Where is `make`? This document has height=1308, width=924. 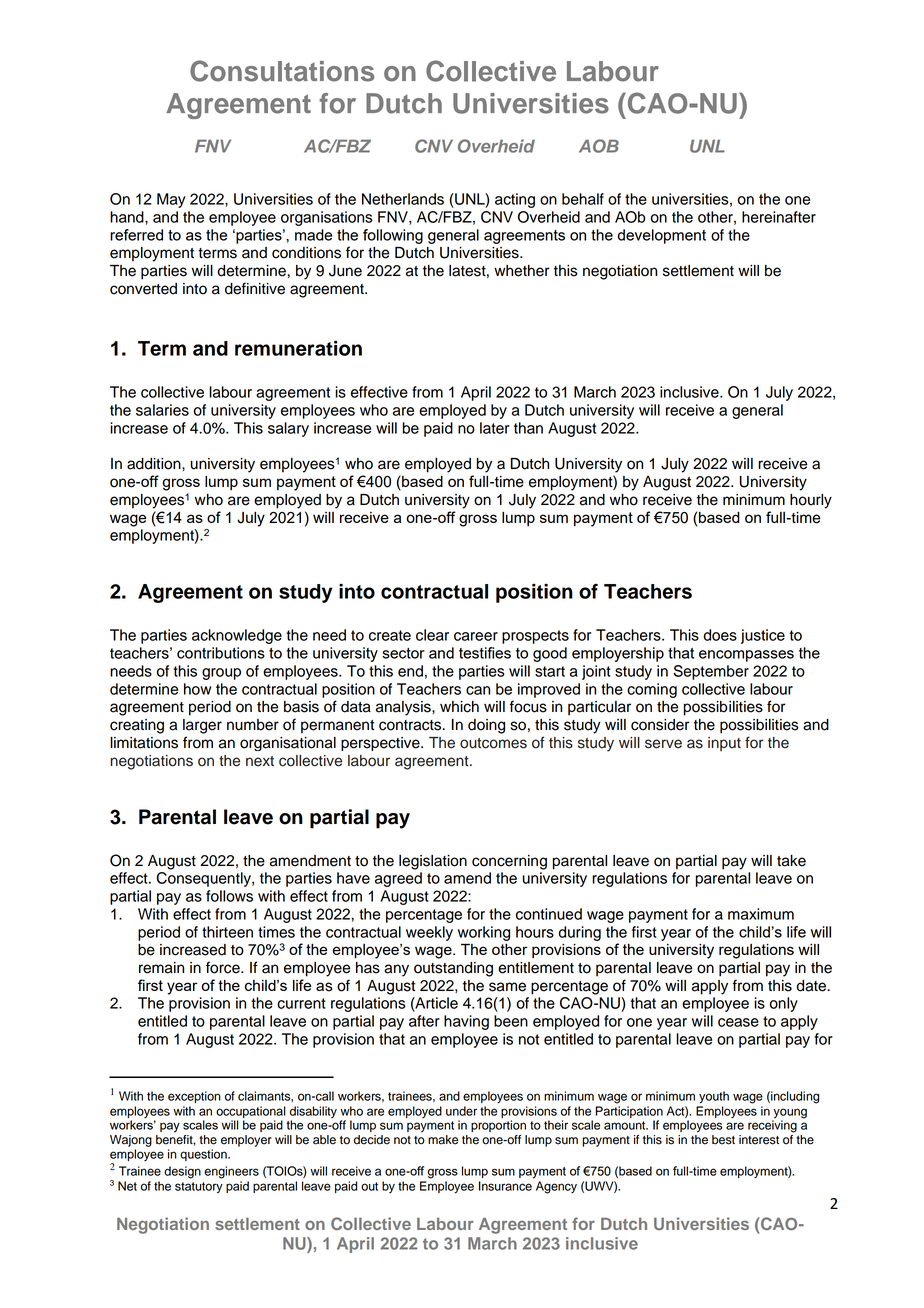 make is located at coordinates (443, 1140).
